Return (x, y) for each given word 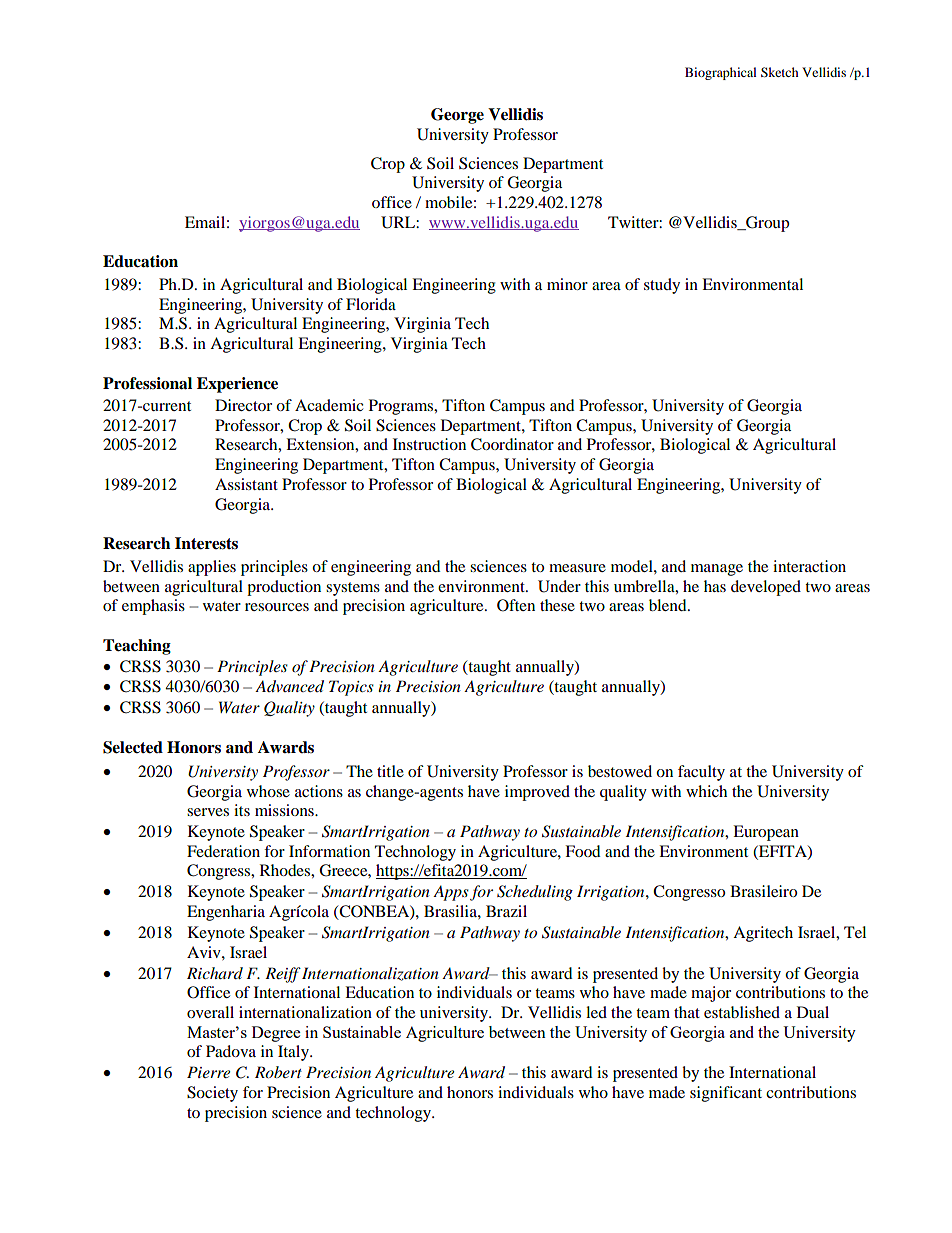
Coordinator (512, 444)
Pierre (208, 1072)
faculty (701, 773)
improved (537, 793)
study (662, 286)
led (596, 1012)
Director (243, 405)
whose (268, 791)
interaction (809, 566)
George (457, 116)
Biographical (721, 73)
